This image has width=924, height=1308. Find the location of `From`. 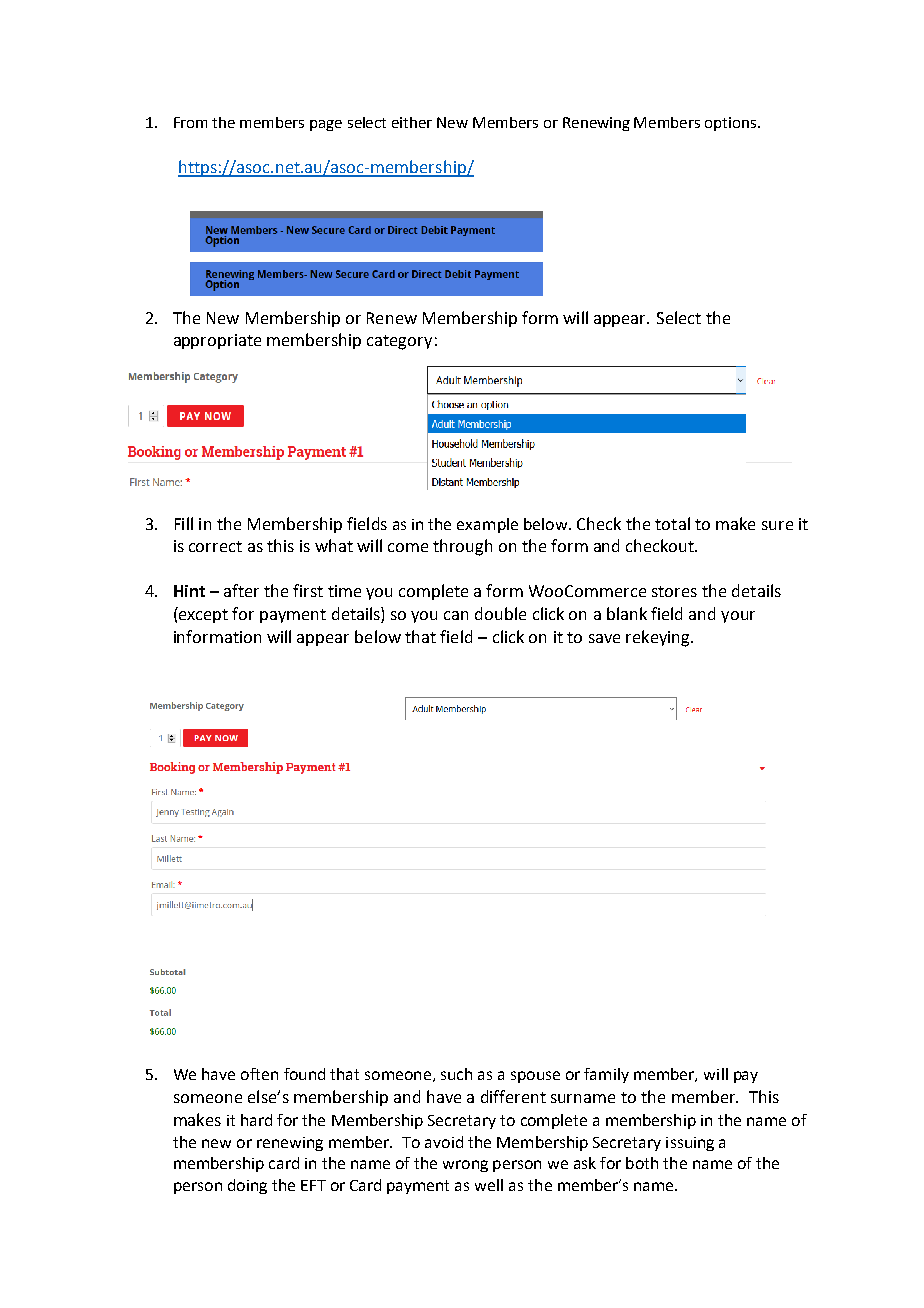

From is located at coordinates (190, 122).
